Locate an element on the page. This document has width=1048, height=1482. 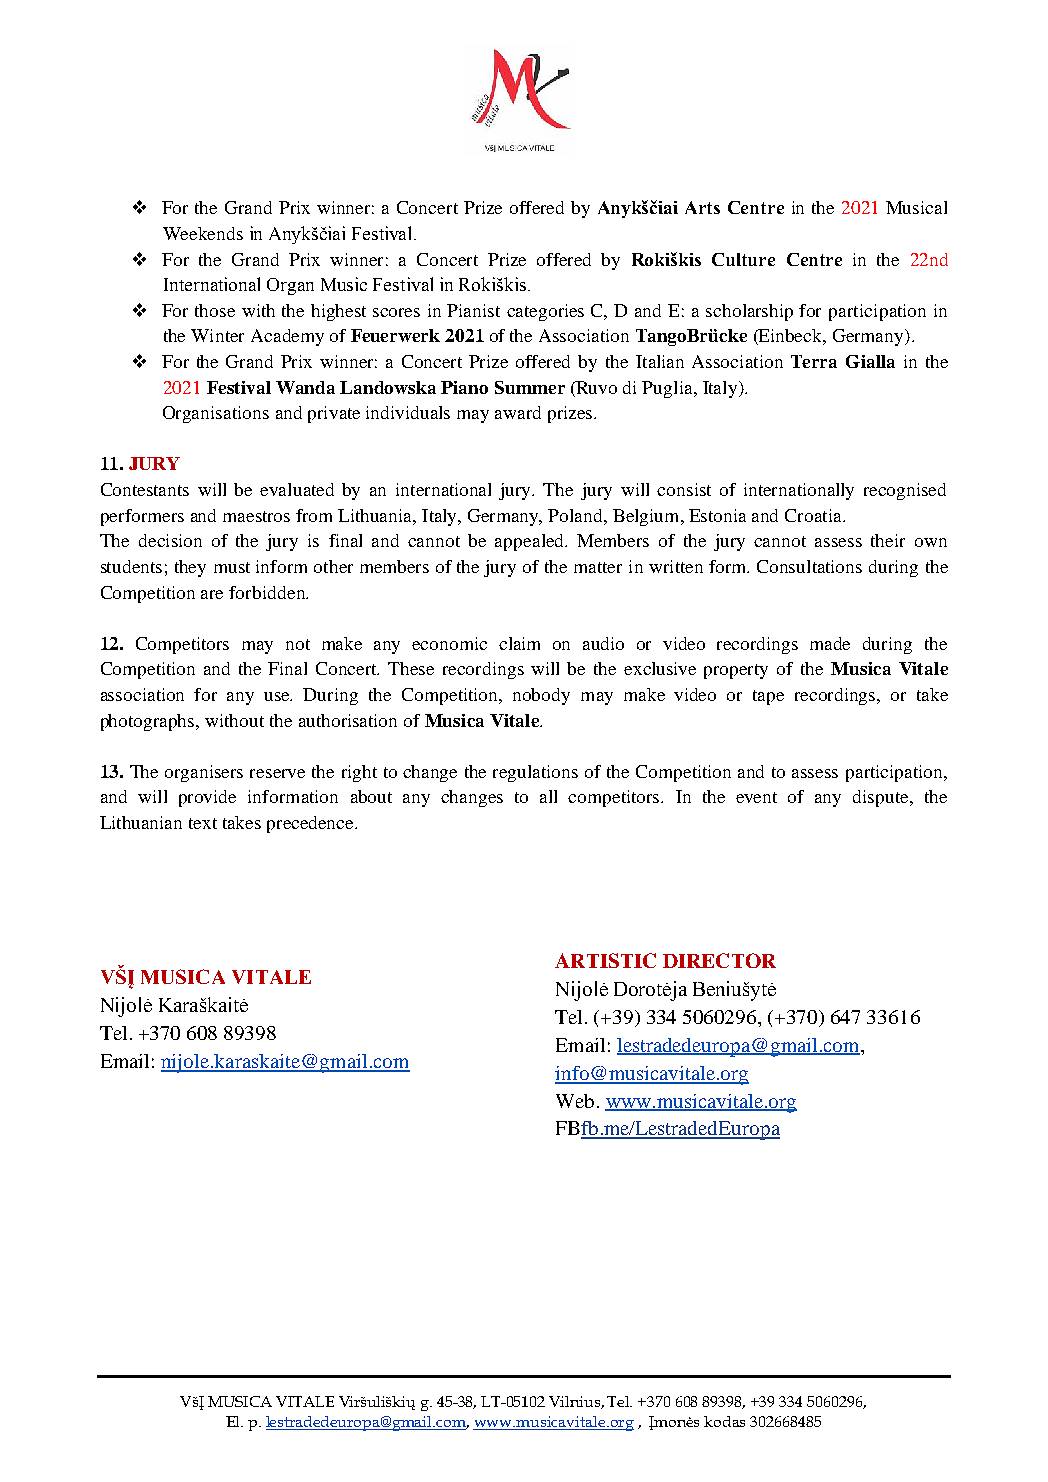
dispute is located at coordinates (882, 798).
